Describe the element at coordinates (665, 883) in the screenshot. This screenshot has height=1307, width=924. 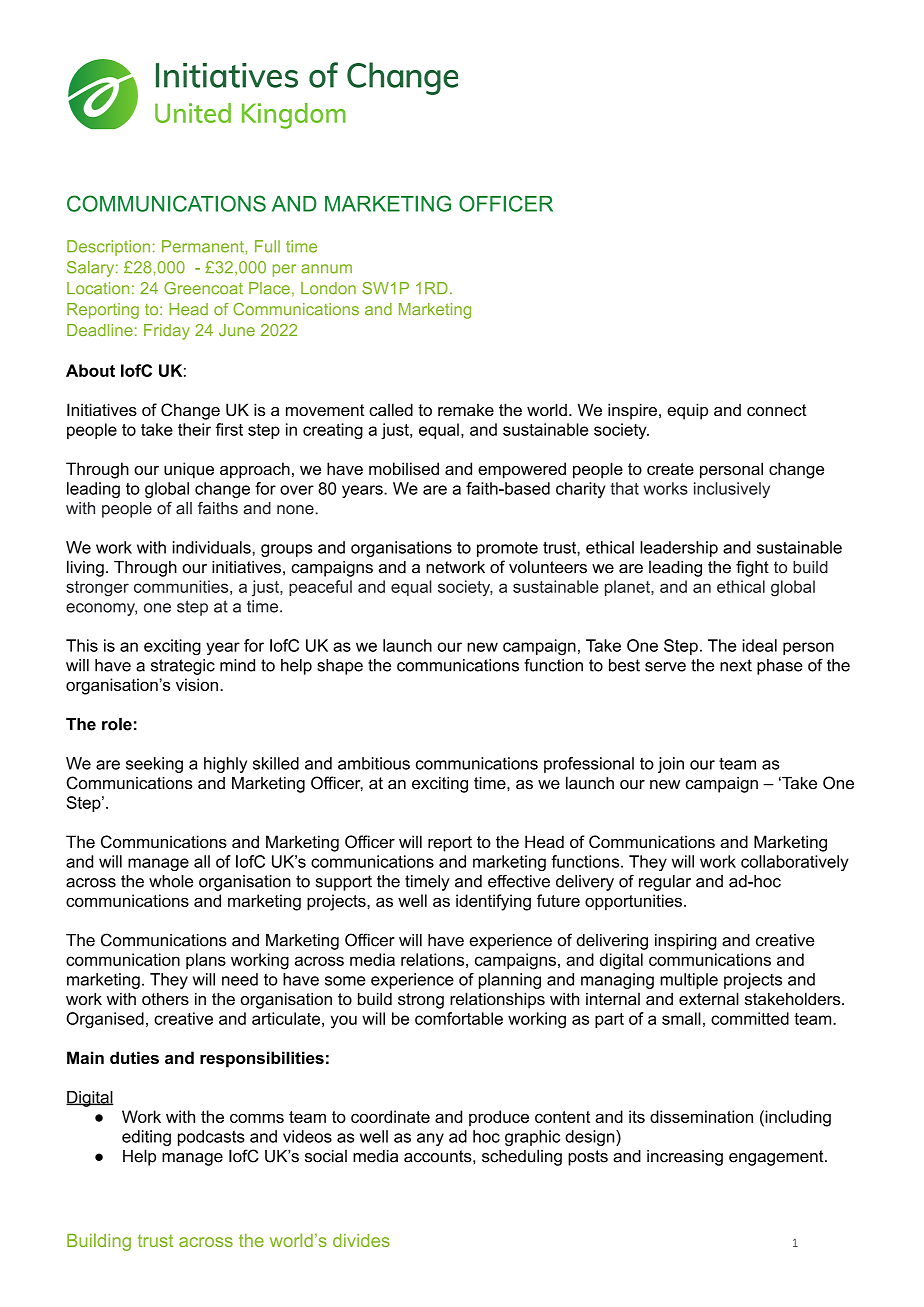
I see `regular` at that location.
